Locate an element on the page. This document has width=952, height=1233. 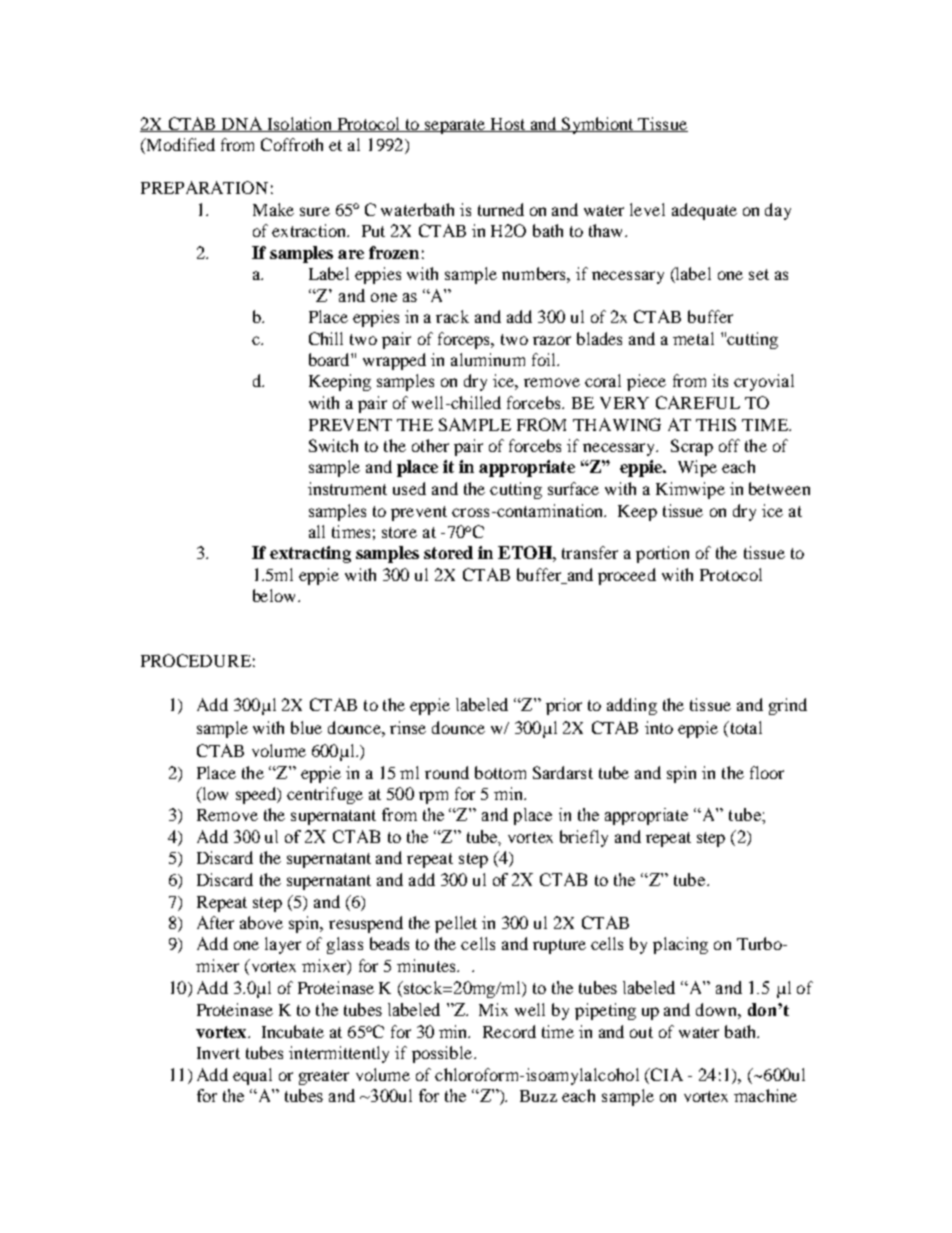
portion is located at coordinates (662, 554).
